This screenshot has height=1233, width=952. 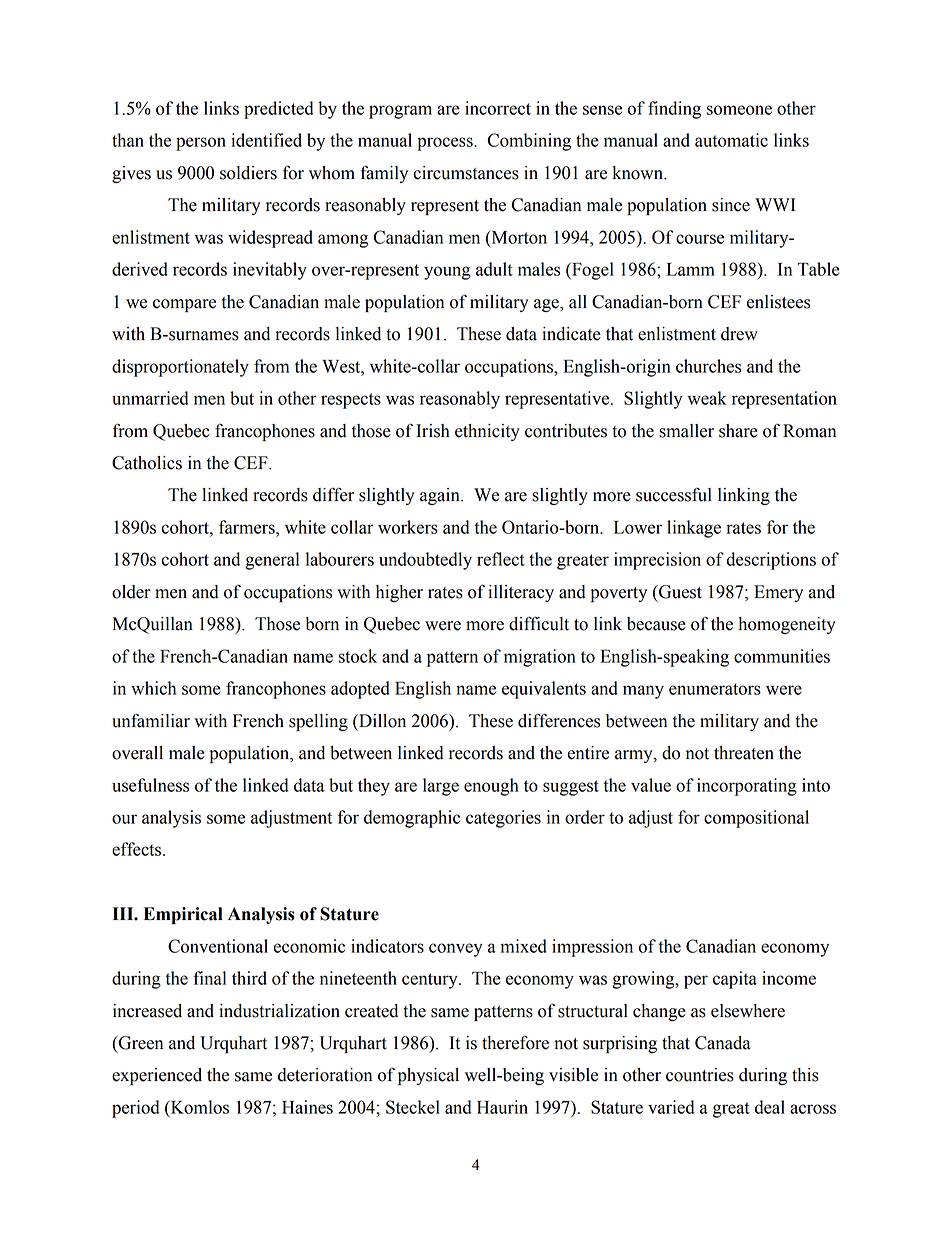 What do you see at coordinates (756, 819) in the screenshot?
I see `compositional` at bounding box center [756, 819].
